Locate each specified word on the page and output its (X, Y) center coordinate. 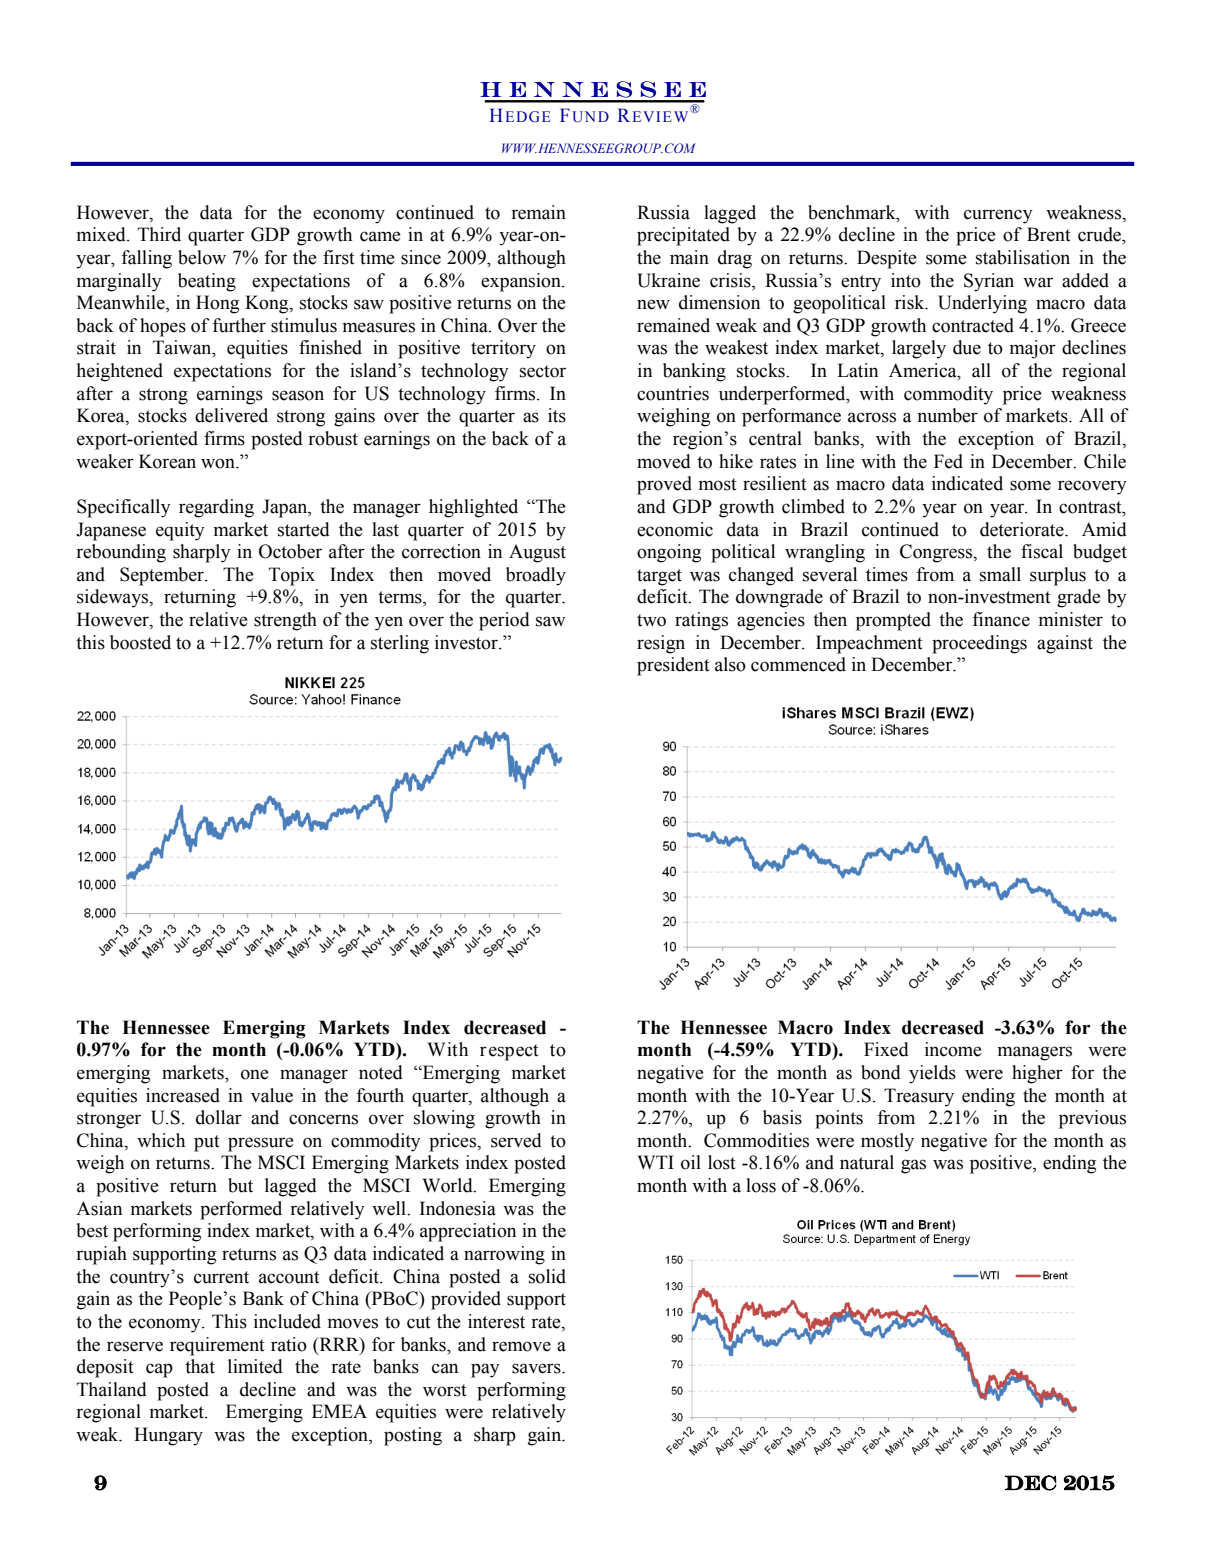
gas (913, 1166)
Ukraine (668, 280)
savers (537, 1368)
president (673, 666)
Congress (937, 553)
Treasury (919, 1097)
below (202, 257)
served (516, 1140)
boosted (140, 642)
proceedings (979, 644)
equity (180, 531)
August (537, 553)
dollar (219, 1117)
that (200, 1366)
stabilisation (1023, 257)
